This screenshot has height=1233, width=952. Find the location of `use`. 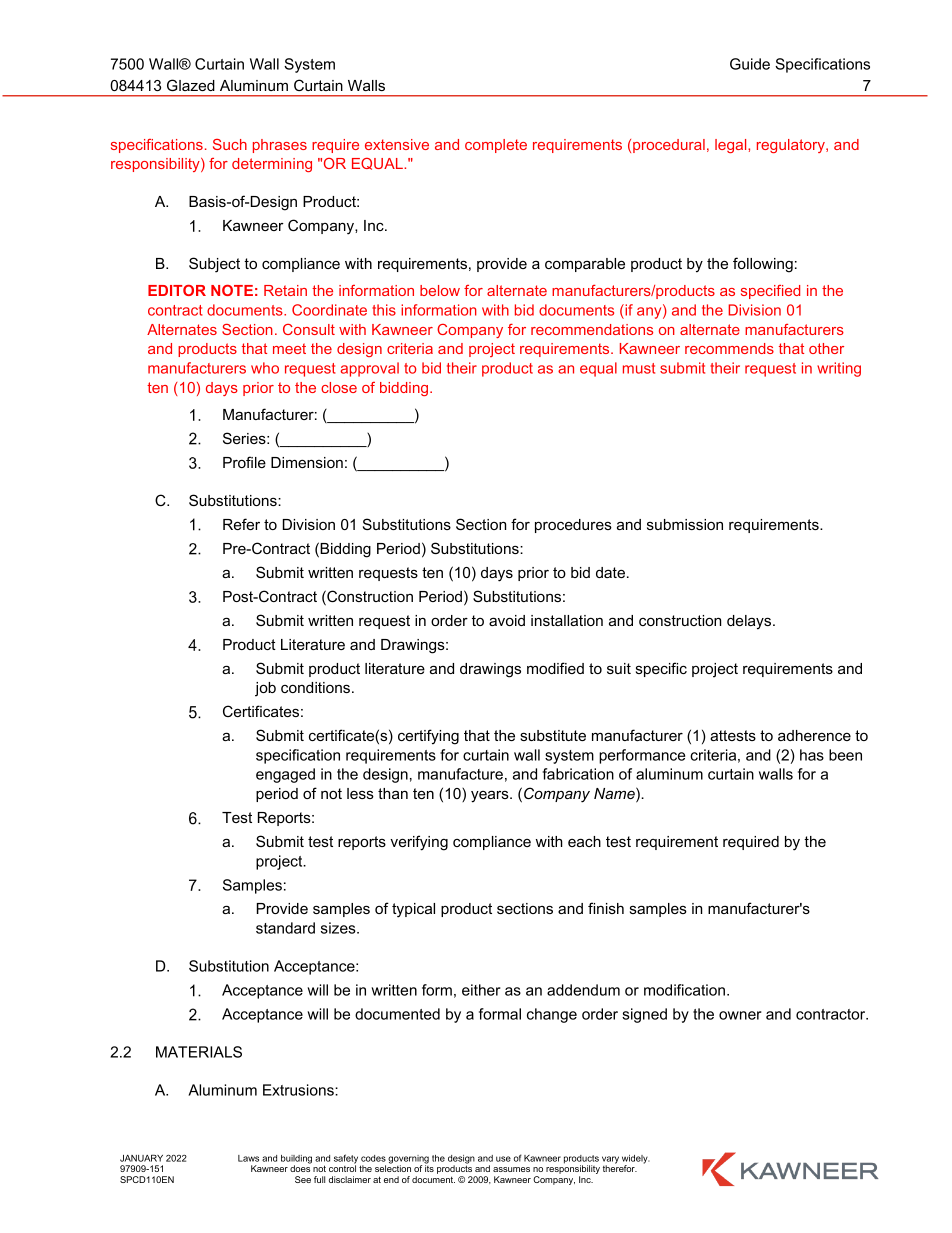

use is located at coordinates (503, 1159).
